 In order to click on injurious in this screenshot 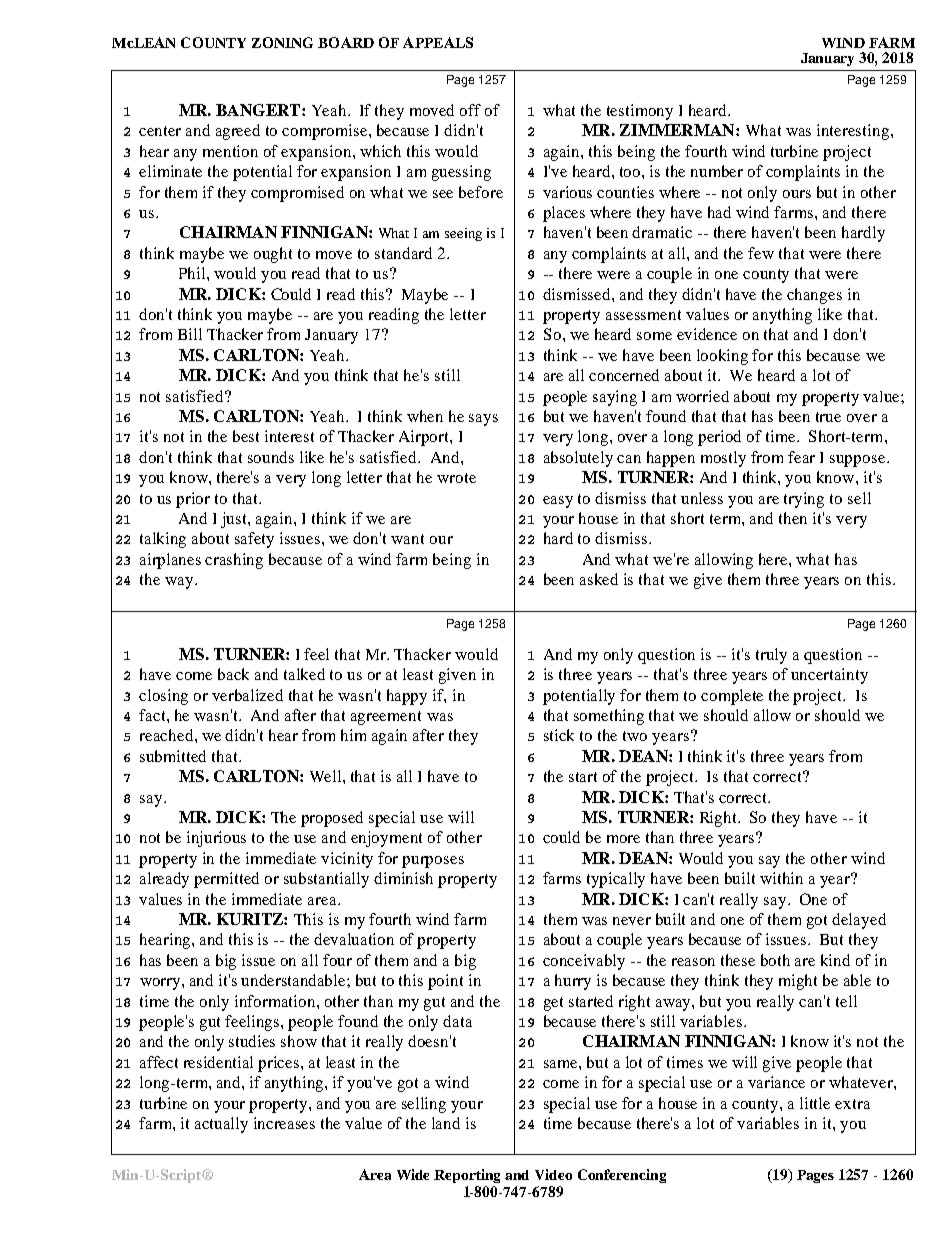, I will do `click(216, 839)`.
